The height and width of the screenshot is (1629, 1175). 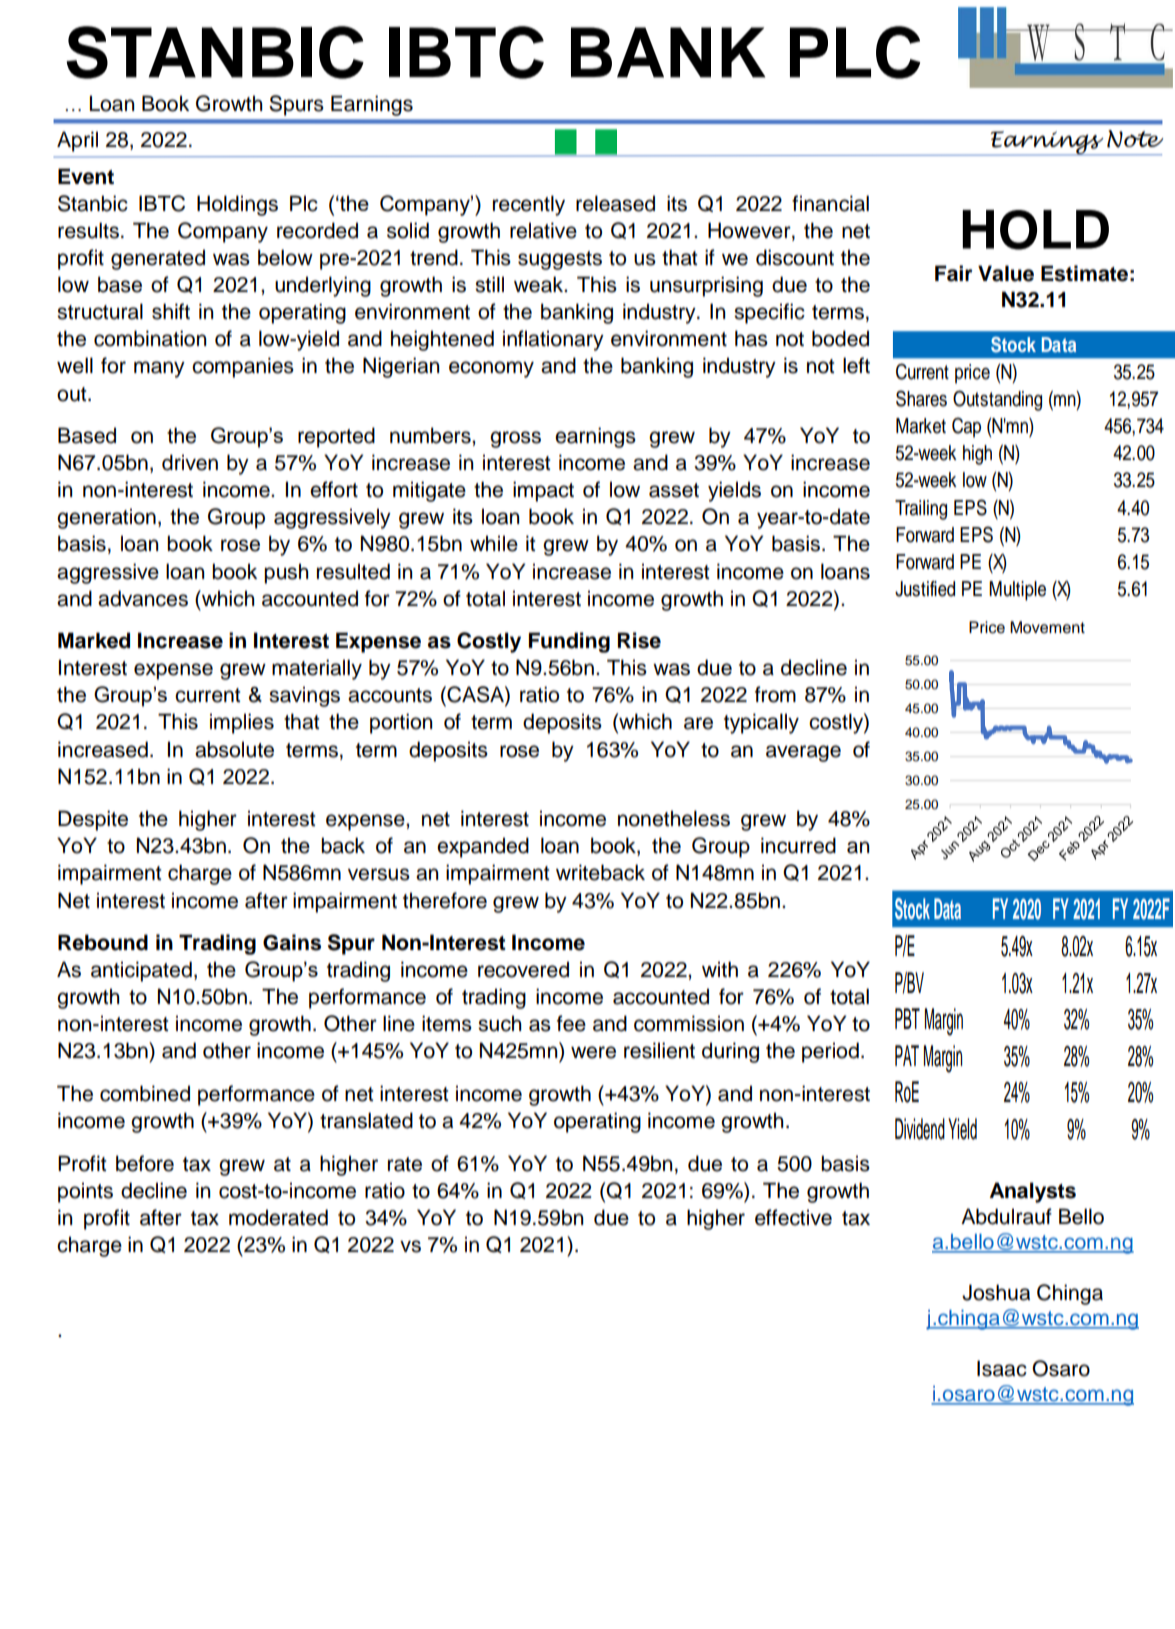 What do you see at coordinates (803, 753) in the screenshot?
I see `average` at bounding box center [803, 753].
